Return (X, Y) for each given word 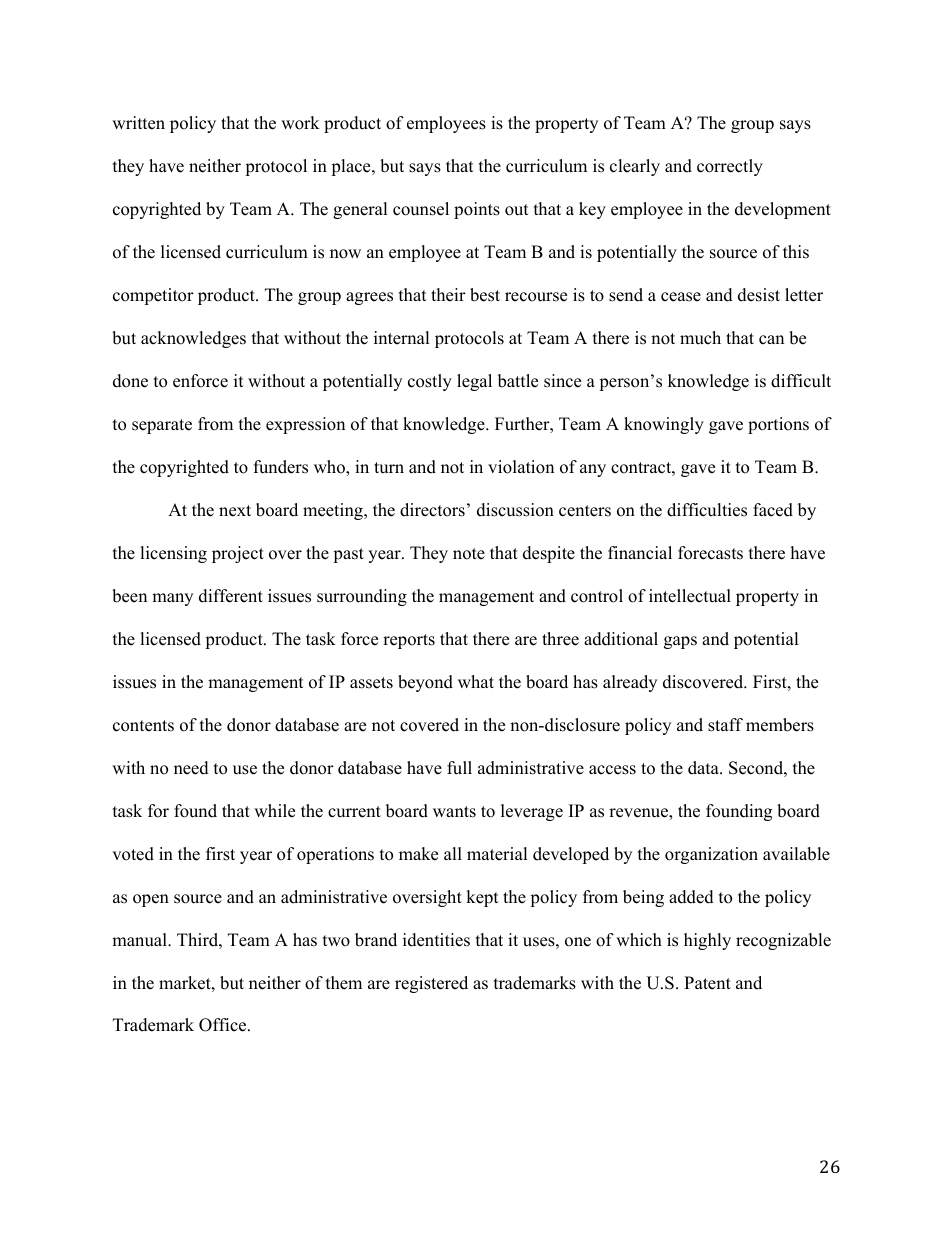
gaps (680, 642)
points (477, 210)
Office (224, 1025)
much (700, 338)
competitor (153, 296)
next (235, 511)
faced (773, 510)
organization (711, 855)
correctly (730, 167)
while (274, 811)
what (476, 681)
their (448, 295)
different (231, 596)
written (138, 123)
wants (454, 812)
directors (432, 510)
